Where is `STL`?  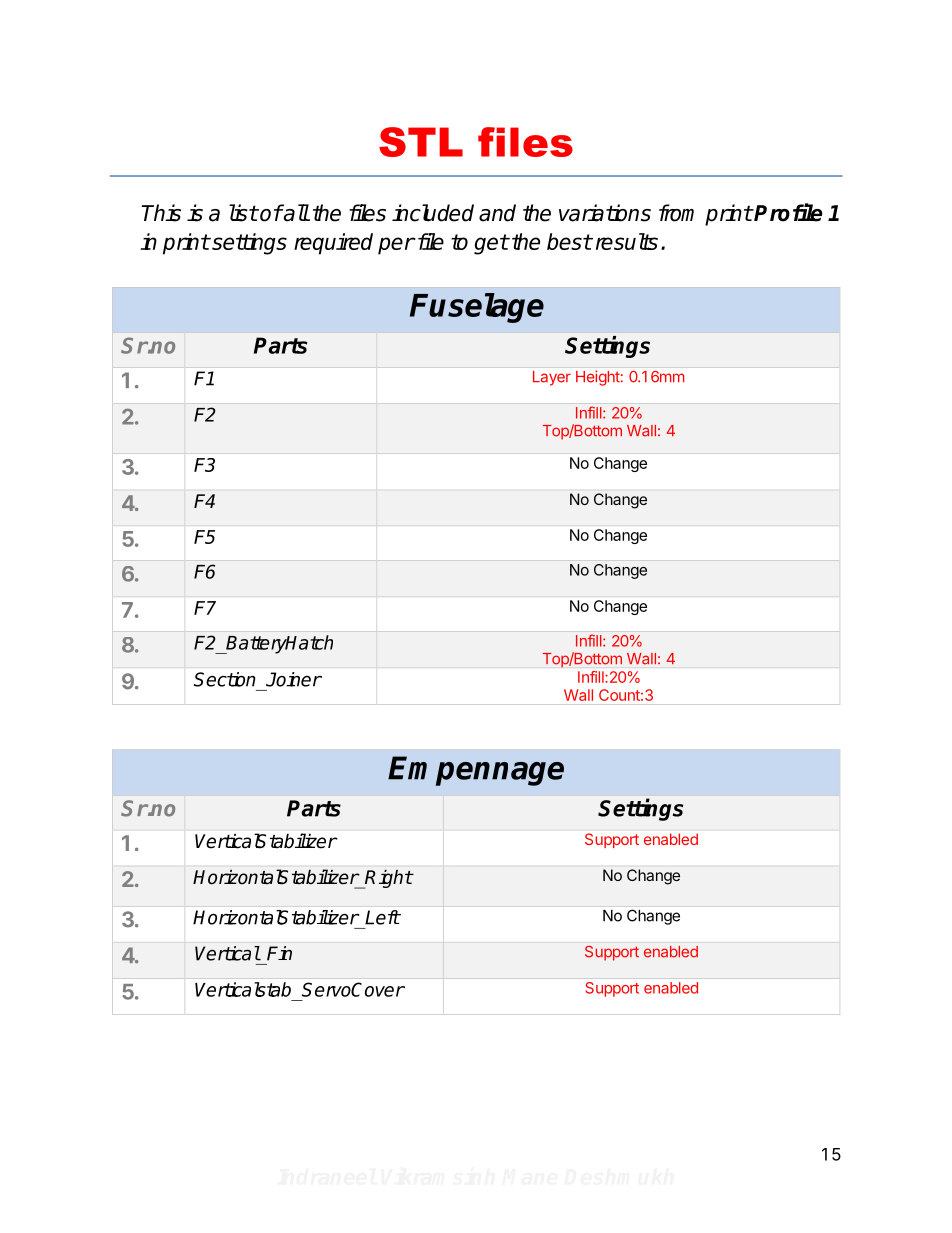
STL is located at coordinates (421, 142).
